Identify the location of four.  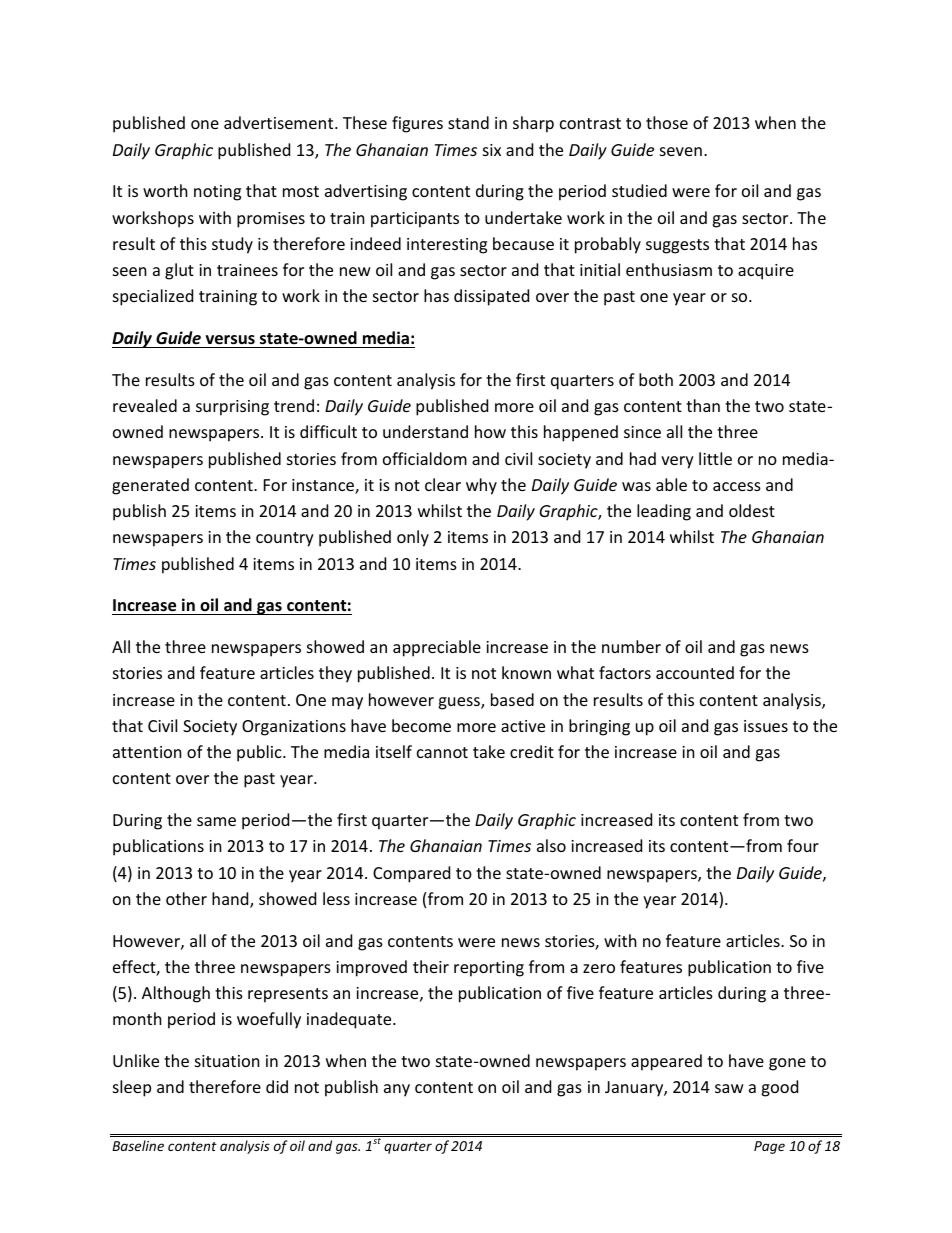
(803, 845).
